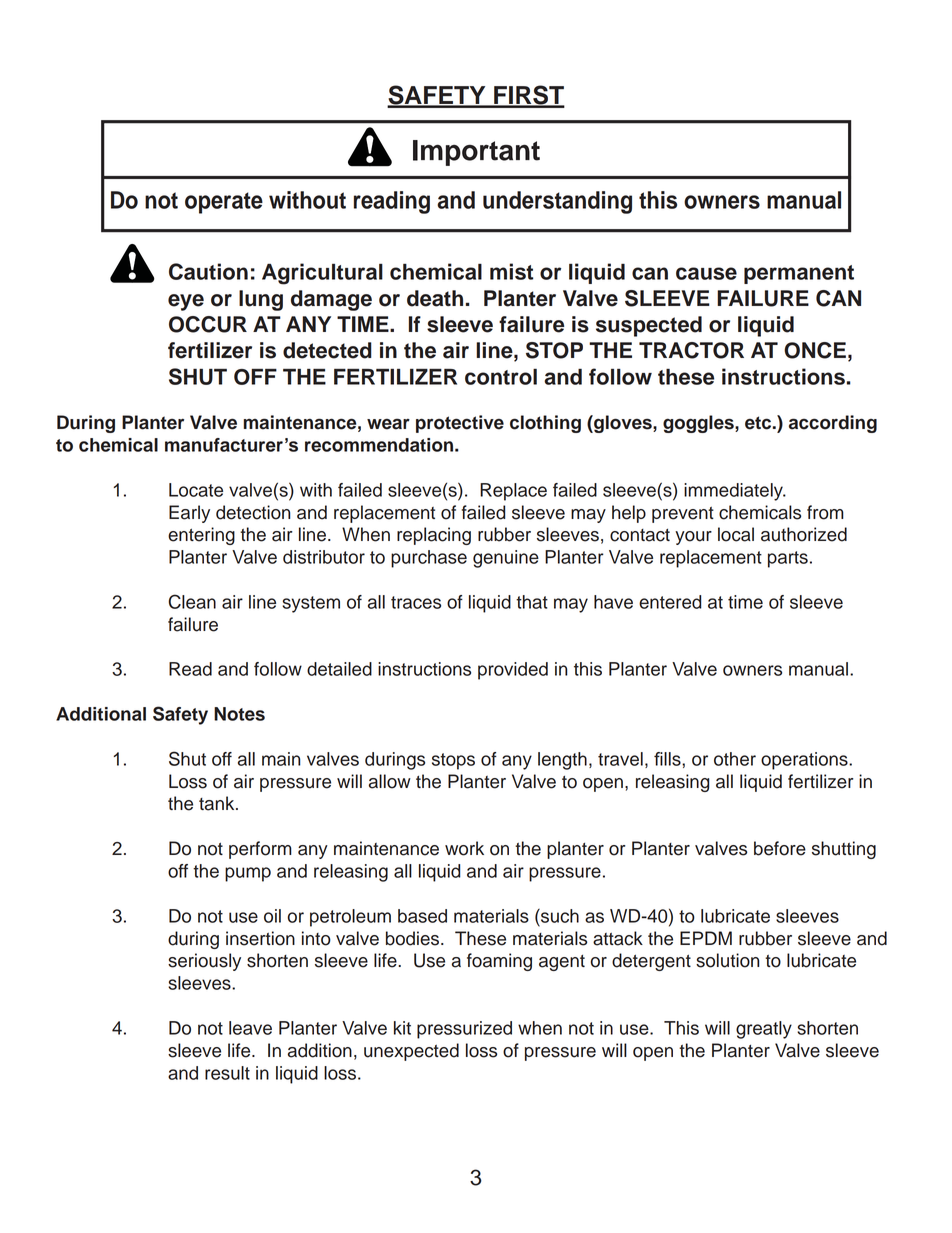  I want to click on operate, so click(224, 203).
